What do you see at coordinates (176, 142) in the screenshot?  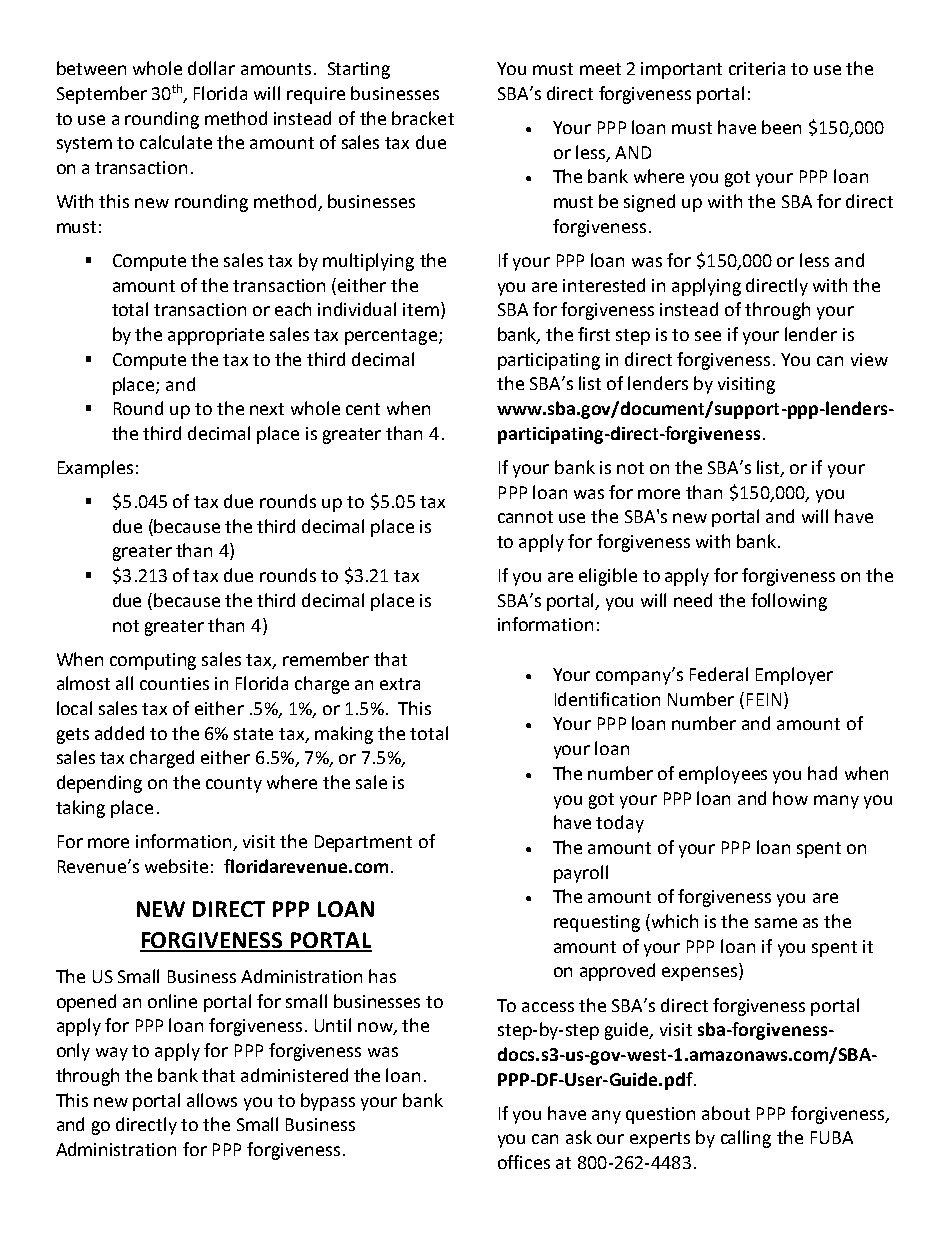 I see `calculate` at bounding box center [176, 142].
